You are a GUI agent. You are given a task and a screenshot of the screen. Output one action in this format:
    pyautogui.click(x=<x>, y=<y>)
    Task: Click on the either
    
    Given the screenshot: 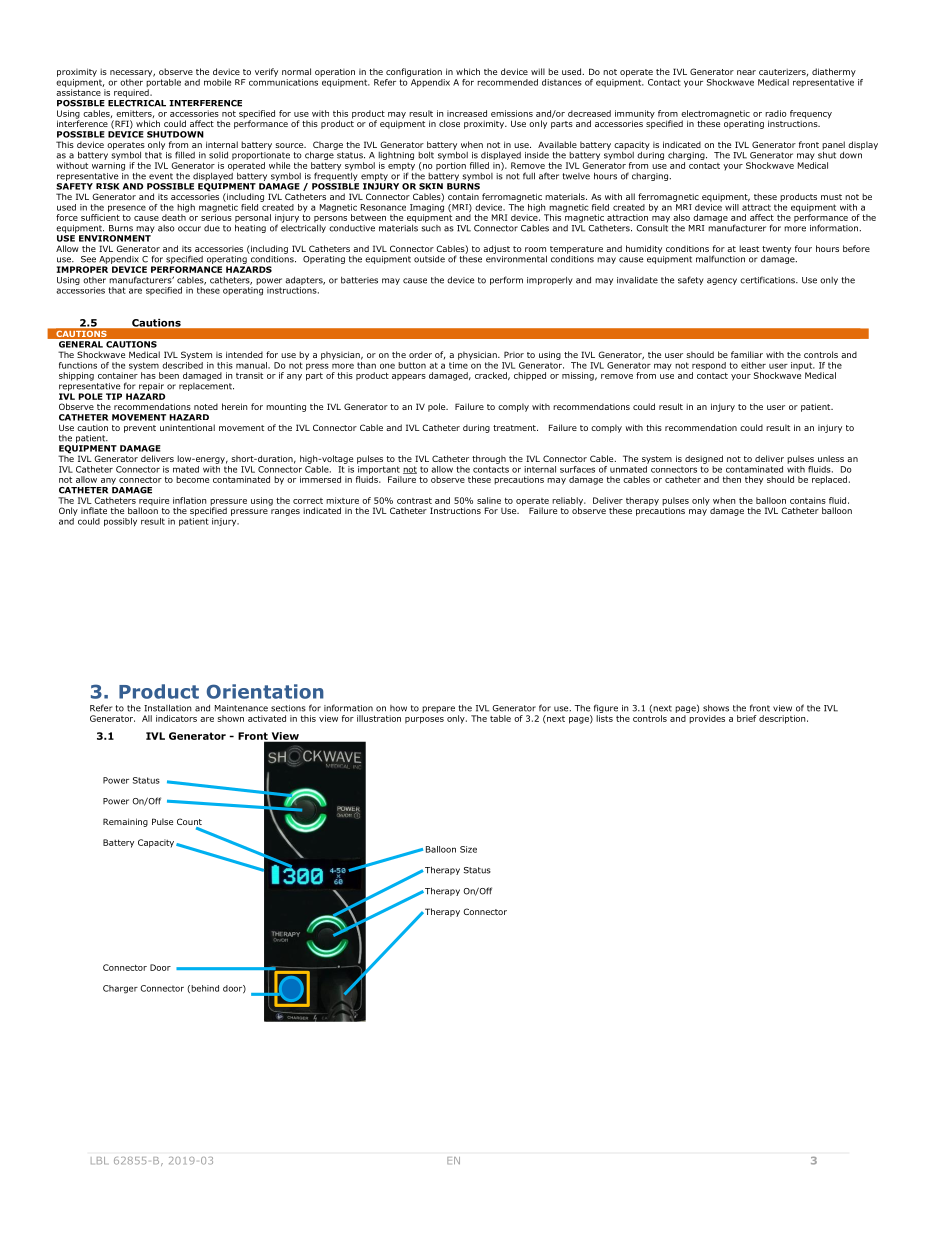 What is the action you would take?
    pyautogui.click(x=753, y=365)
